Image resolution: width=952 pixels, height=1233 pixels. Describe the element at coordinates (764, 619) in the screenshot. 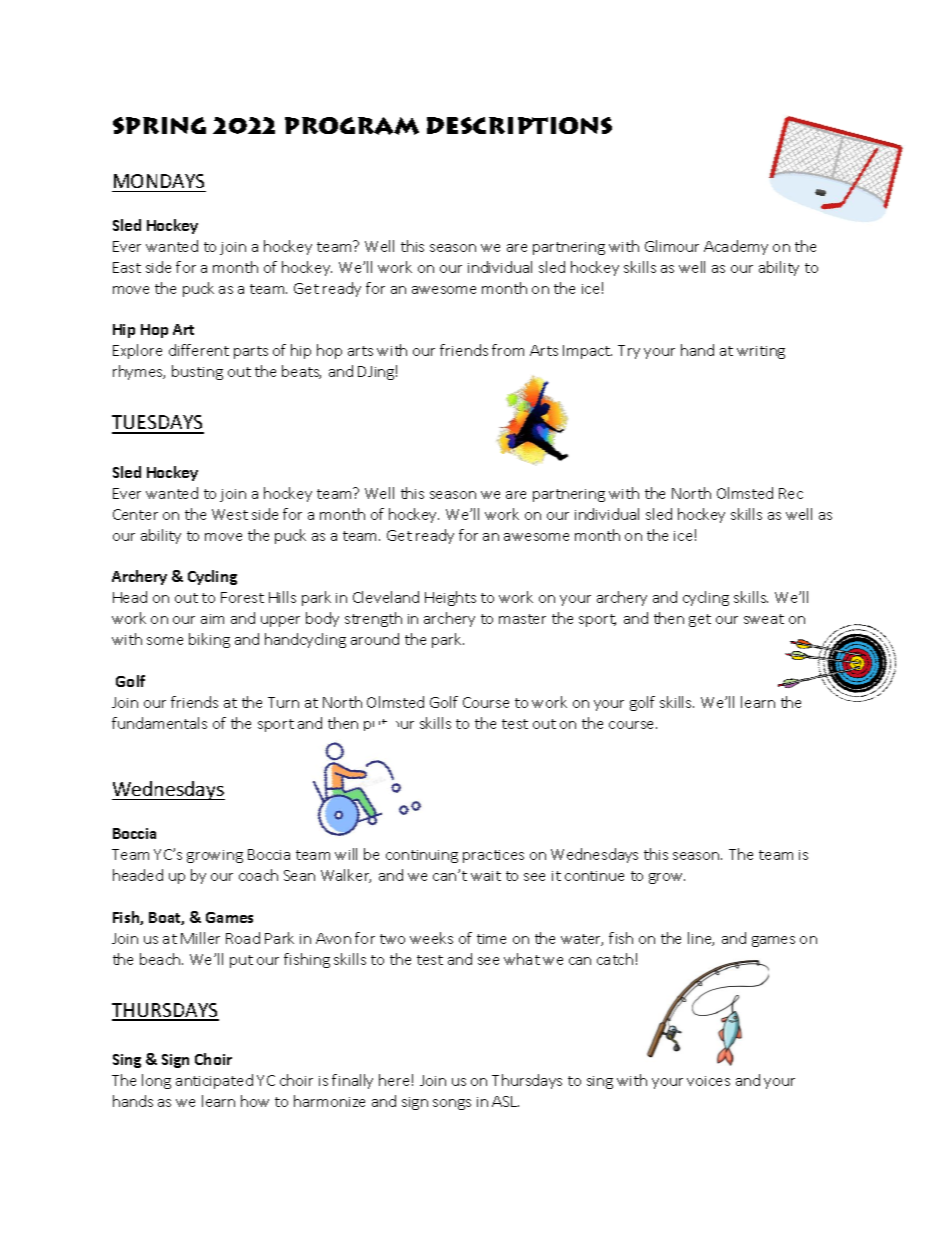

I see `sweat` at that location.
